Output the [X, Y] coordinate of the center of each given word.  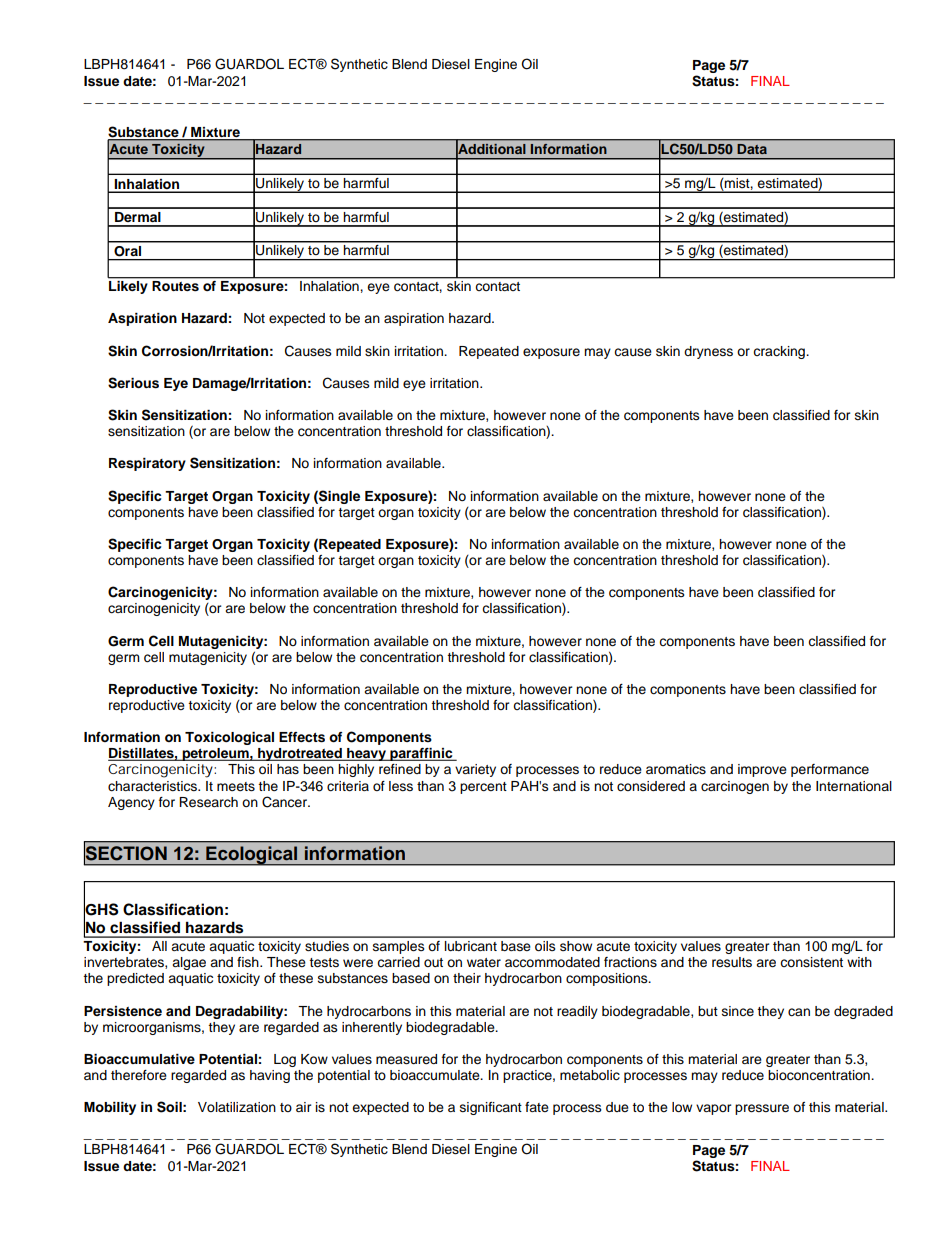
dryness [708, 352]
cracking [780, 352]
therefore [139, 1075]
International [854, 786]
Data [752, 149]
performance [830, 770]
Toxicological [229, 738]
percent [483, 788]
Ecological [252, 856]
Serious [133, 383]
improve [762, 770]
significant [491, 1108]
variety [475, 770]
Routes [176, 286]
